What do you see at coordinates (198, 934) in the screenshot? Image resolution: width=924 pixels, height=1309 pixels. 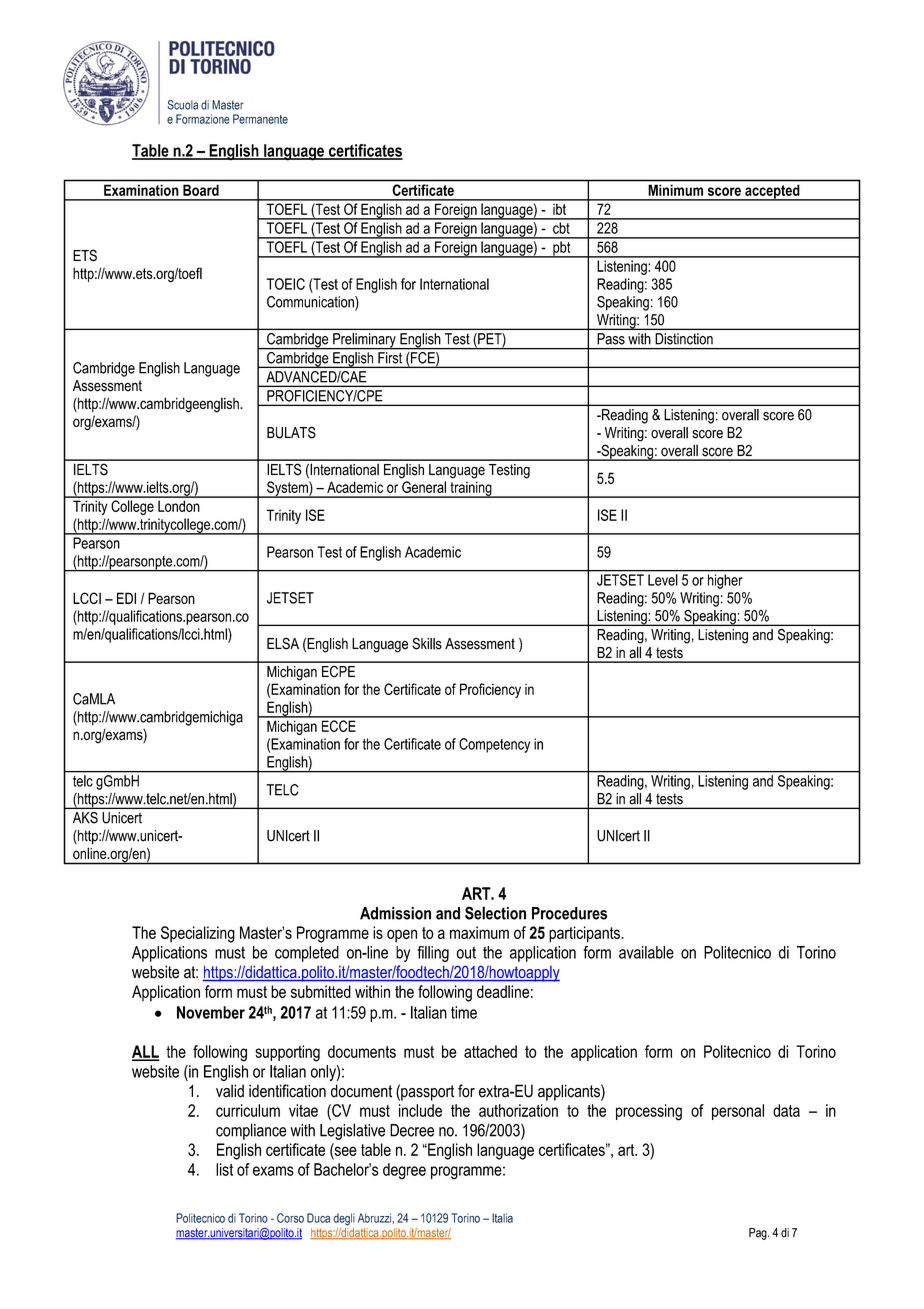 I see `Specializing` at bounding box center [198, 934].
